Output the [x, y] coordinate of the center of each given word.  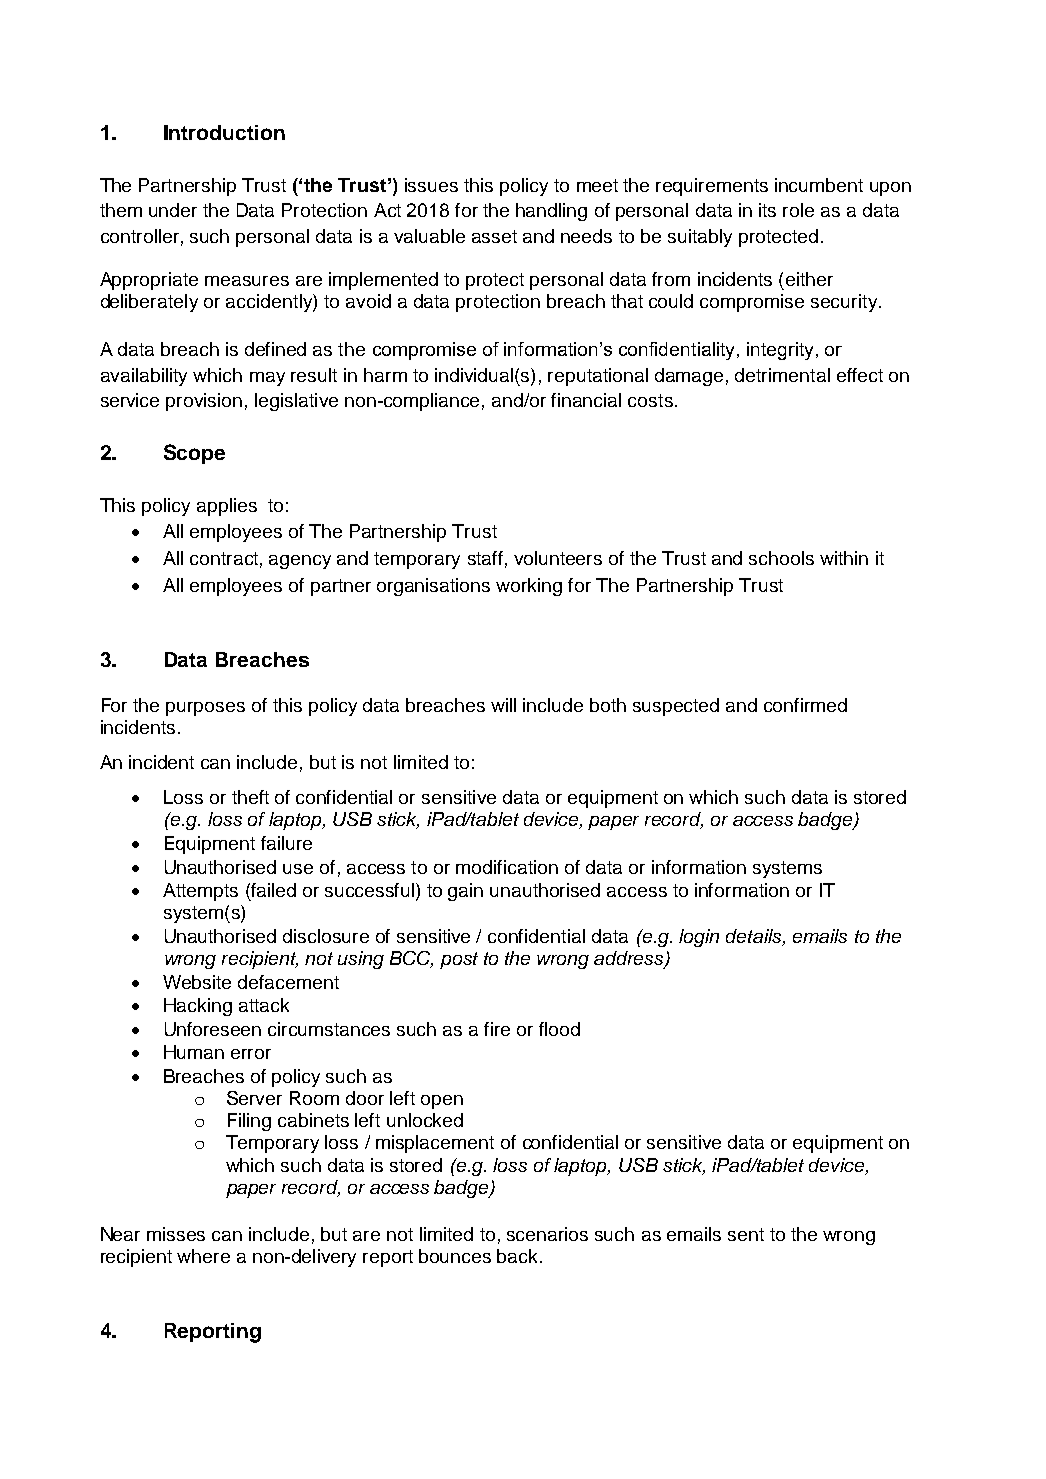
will [503, 705]
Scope [194, 454]
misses [176, 1234]
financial [586, 400]
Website [197, 982]
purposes [205, 709]
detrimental [782, 375]
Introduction [224, 132]
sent [746, 1234]
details [755, 937]
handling [551, 212]
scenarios [547, 1234]
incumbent [819, 185]
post [459, 960]
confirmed [805, 705]
